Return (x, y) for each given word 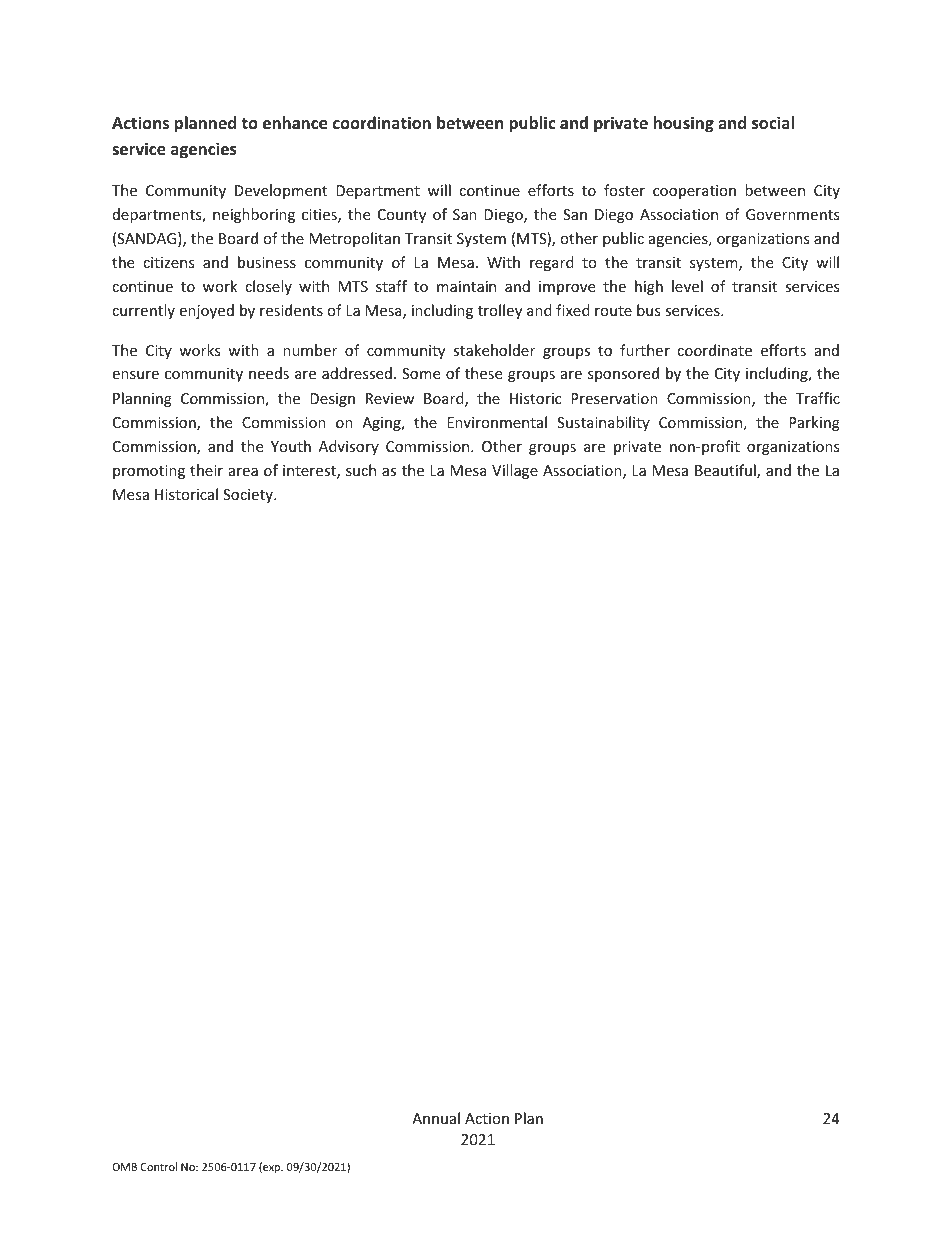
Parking (814, 423)
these (483, 373)
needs (269, 373)
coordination (382, 123)
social (773, 123)
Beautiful (726, 471)
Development (281, 191)
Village (515, 471)
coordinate (714, 350)
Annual (436, 1118)
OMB (124, 1167)
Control (159, 1166)
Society (249, 496)
